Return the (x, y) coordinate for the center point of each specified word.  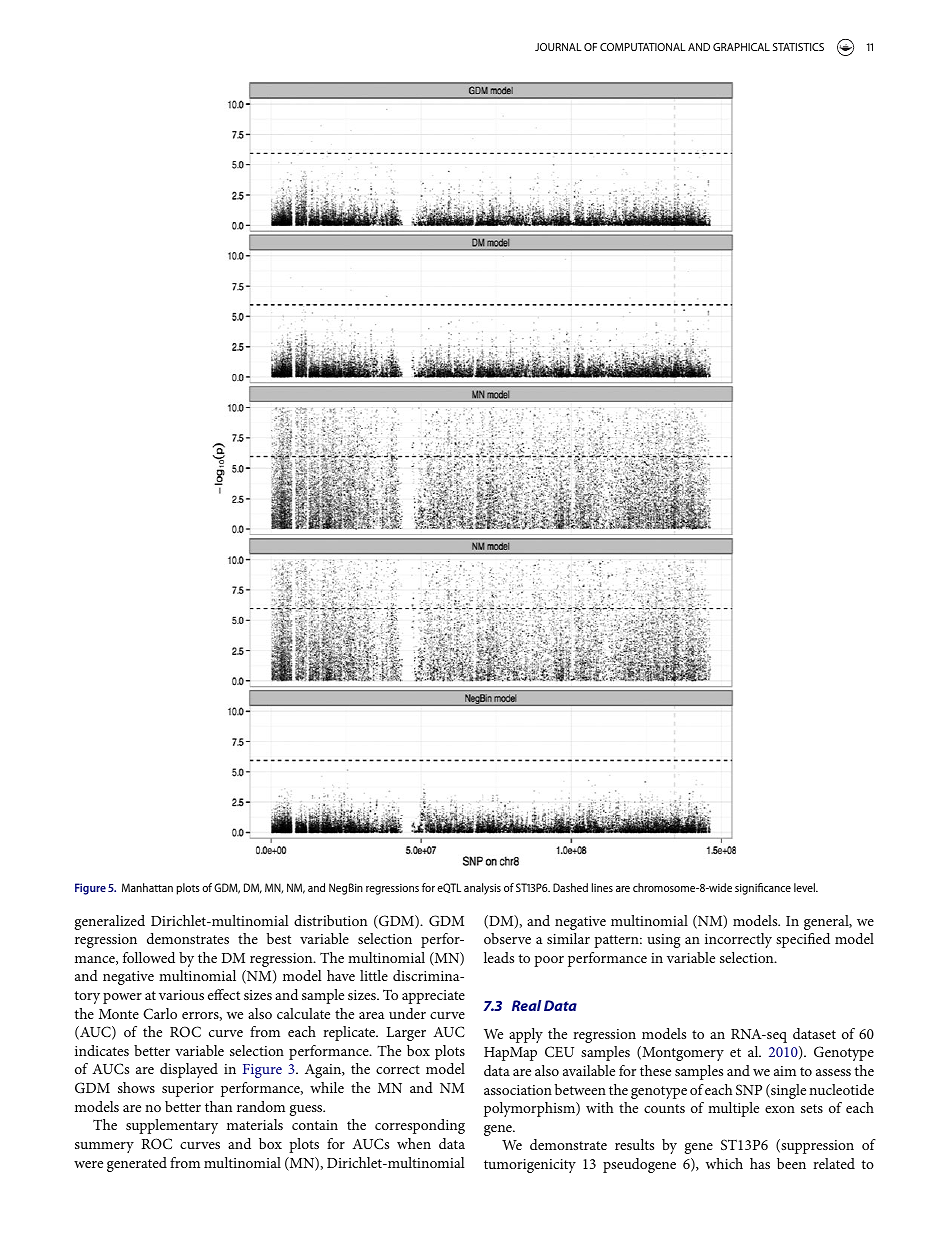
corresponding (420, 1126)
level (805, 887)
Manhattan (147, 887)
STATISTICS (798, 47)
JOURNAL (558, 47)
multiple (733, 1109)
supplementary (172, 1126)
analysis (482, 889)
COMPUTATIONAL (643, 47)
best (279, 938)
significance (763, 889)
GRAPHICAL (741, 47)
